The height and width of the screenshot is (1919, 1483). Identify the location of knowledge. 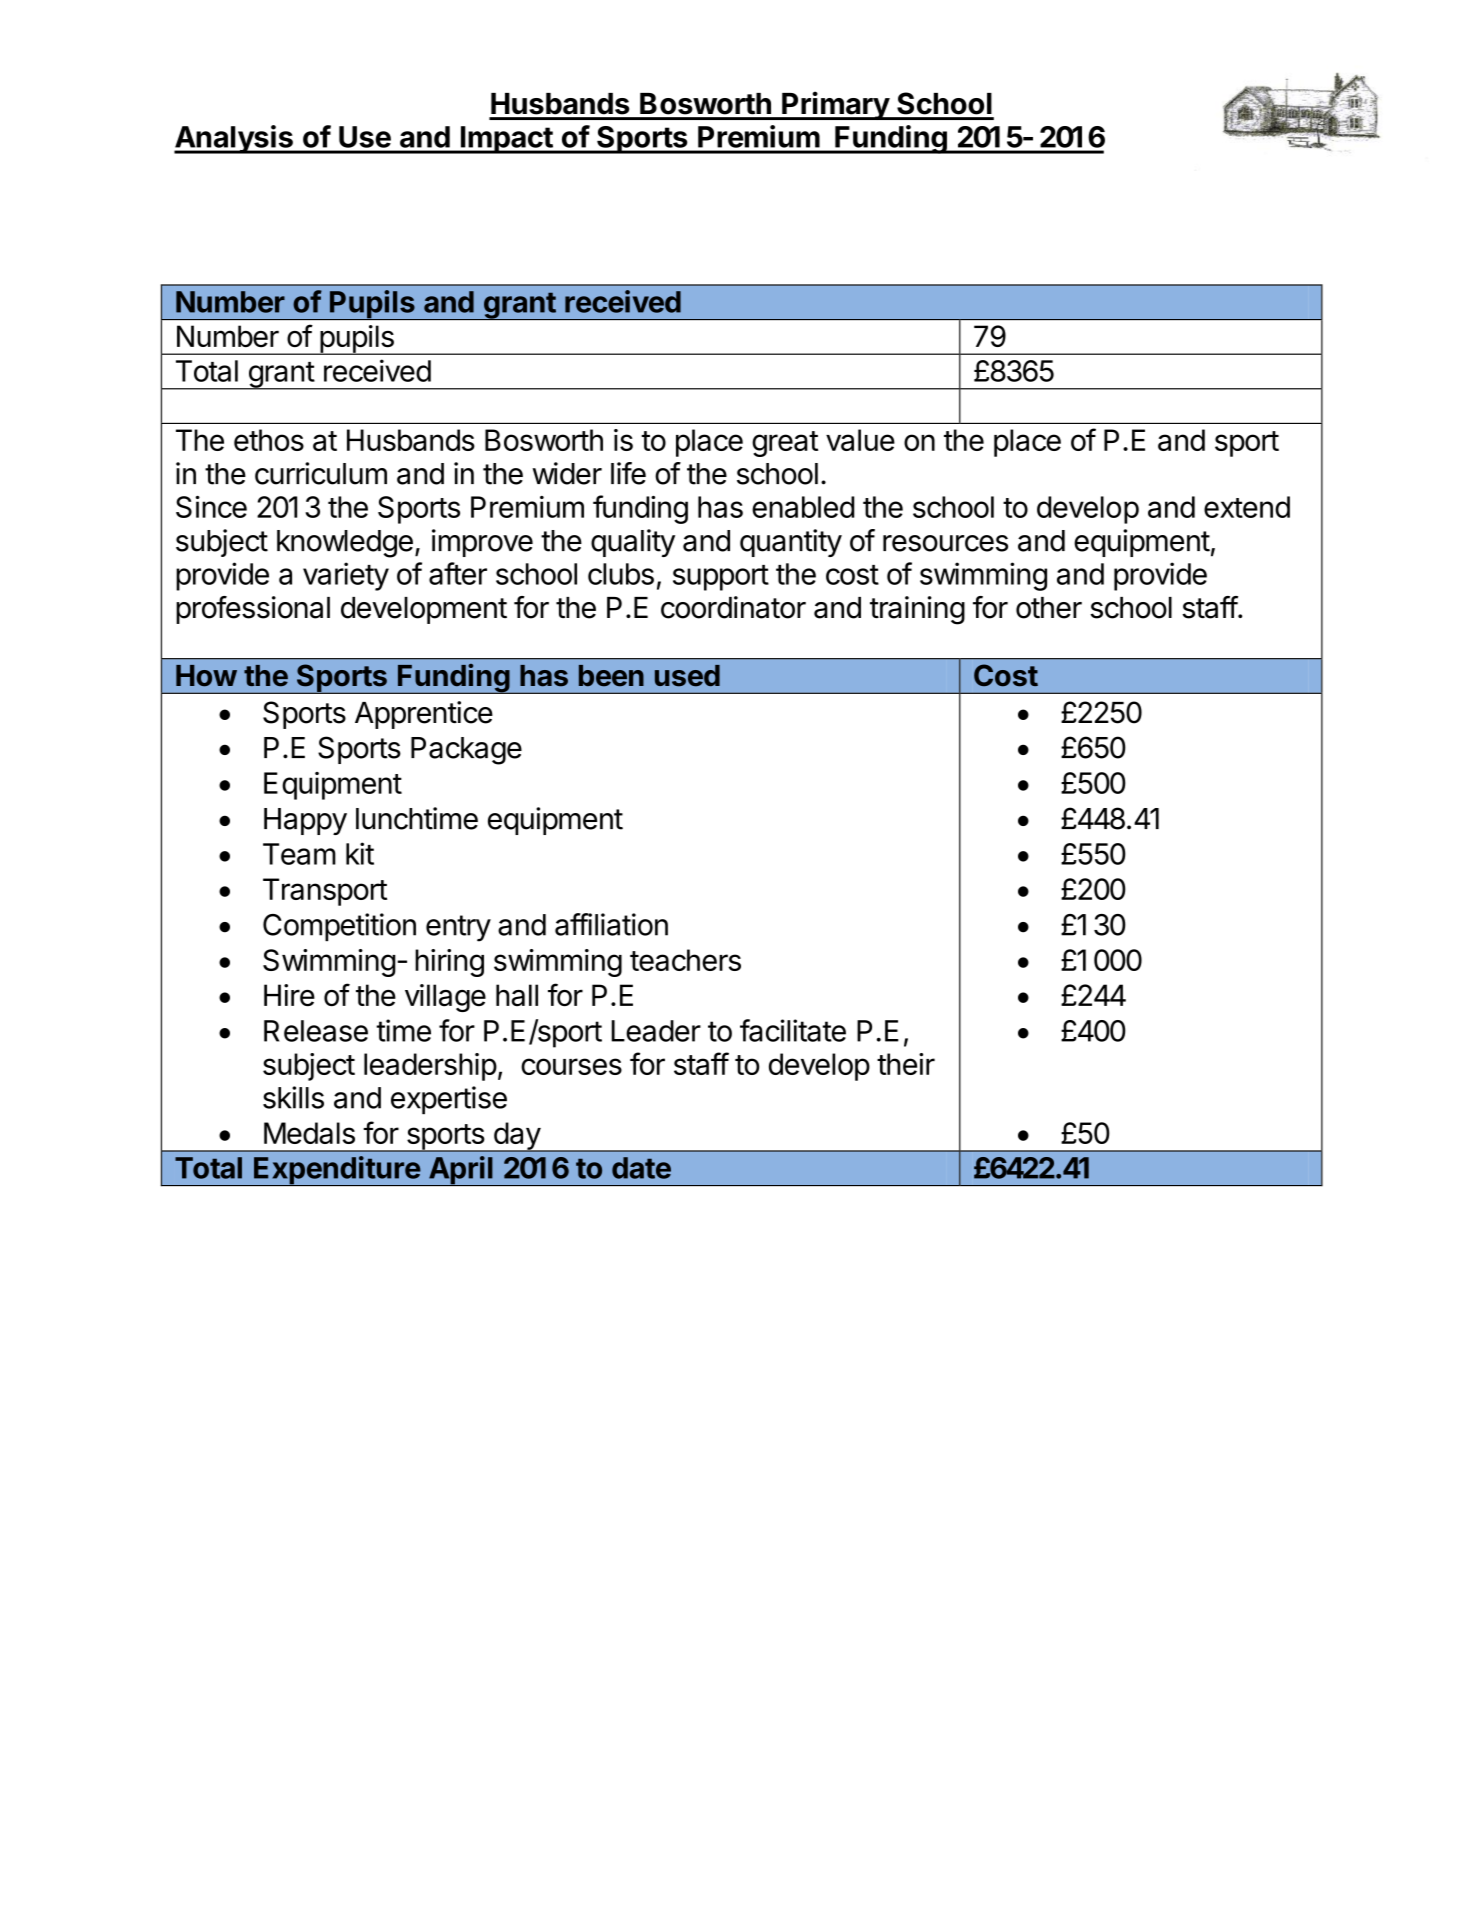
(345, 544).
